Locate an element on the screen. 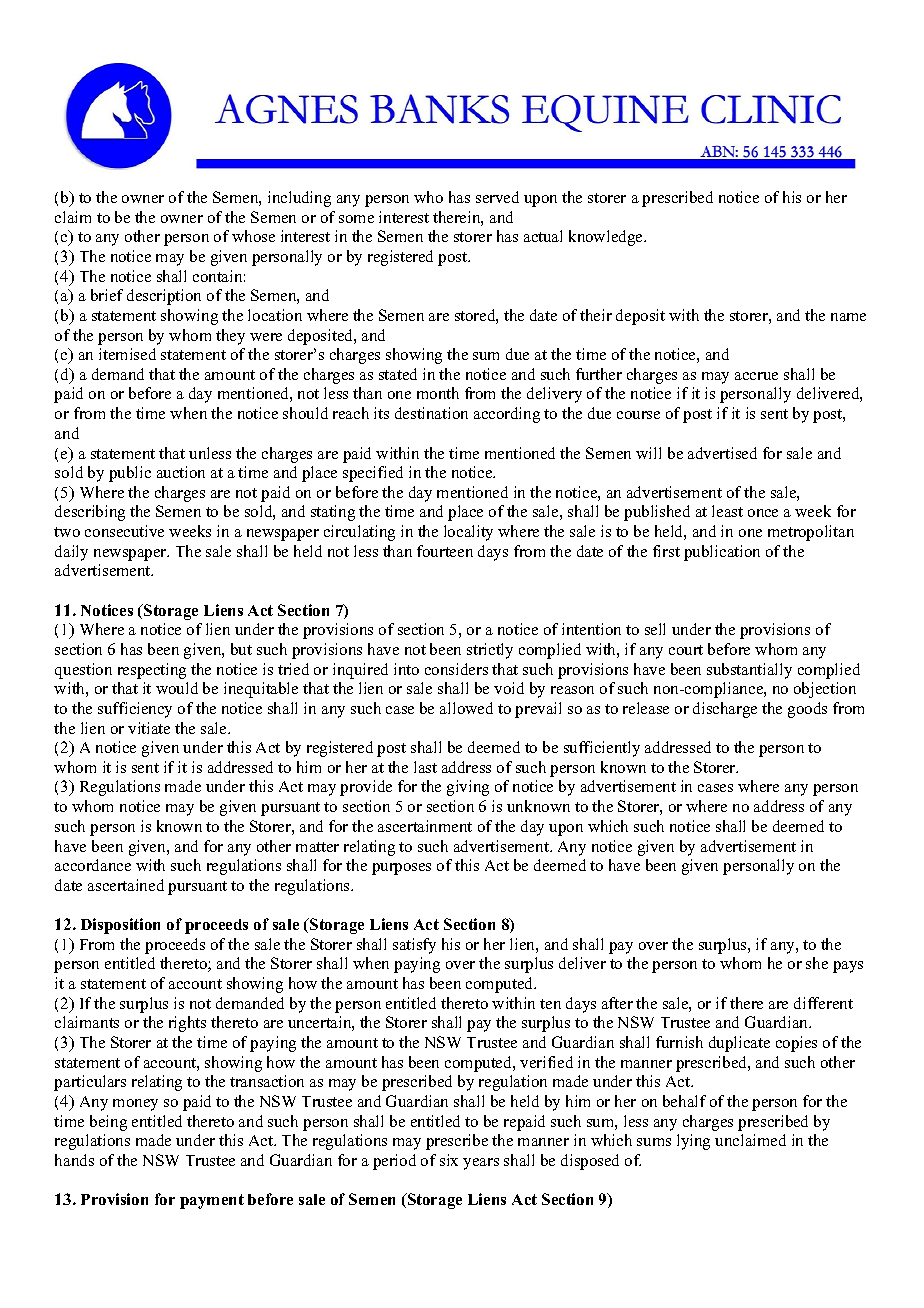 The height and width of the screenshot is (1308, 924). discharge is located at coordinates (725, 710).
